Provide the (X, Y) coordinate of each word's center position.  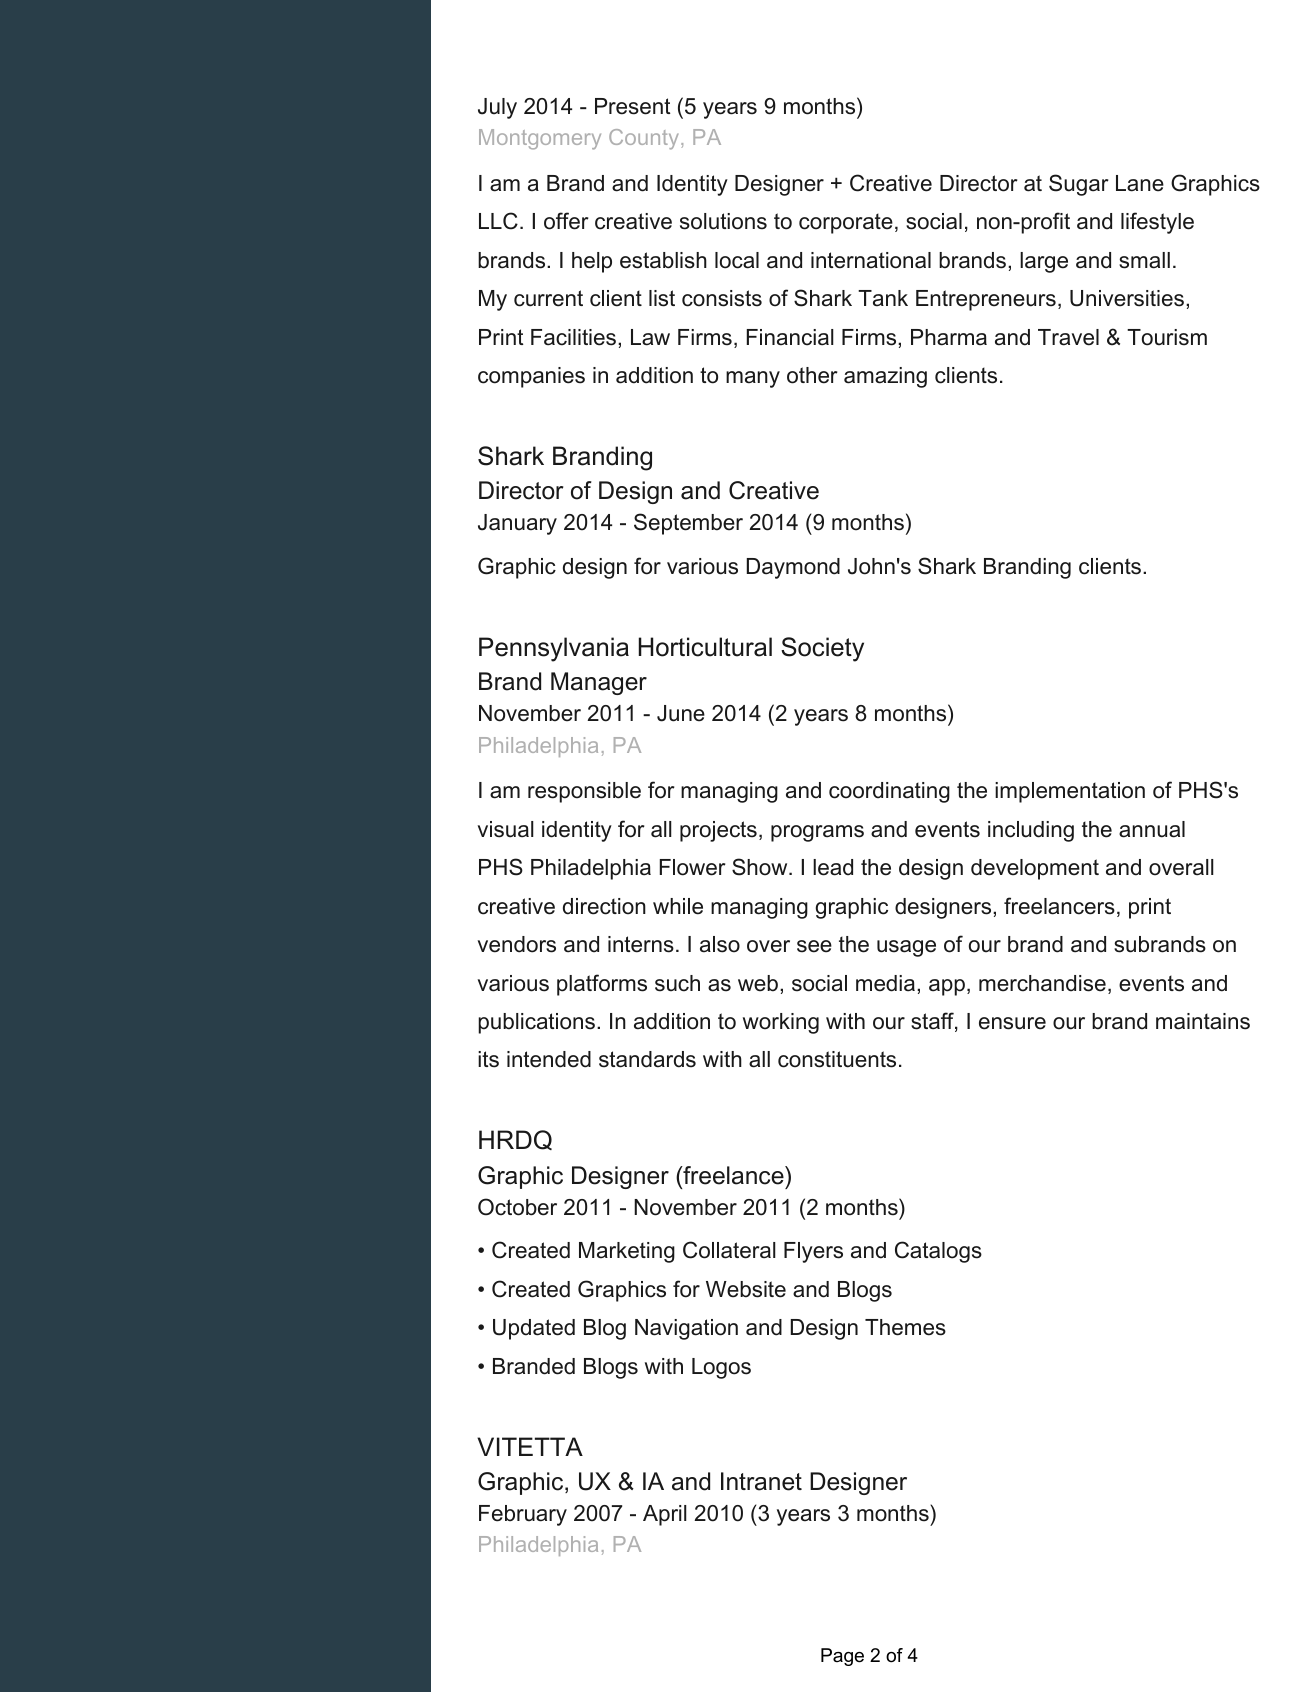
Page (842, 1657)
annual (1152, 829)
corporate (846, 223)
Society (822, 649)
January (517, 524)
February (523, 1515)
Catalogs (938, 1252)
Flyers (813, 1252)
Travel (1068, 337)
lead (833, 867)
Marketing (627, 1252)
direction (604, 906)
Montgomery (540, 139)
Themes (905, 1327)
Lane (1140, 183)
